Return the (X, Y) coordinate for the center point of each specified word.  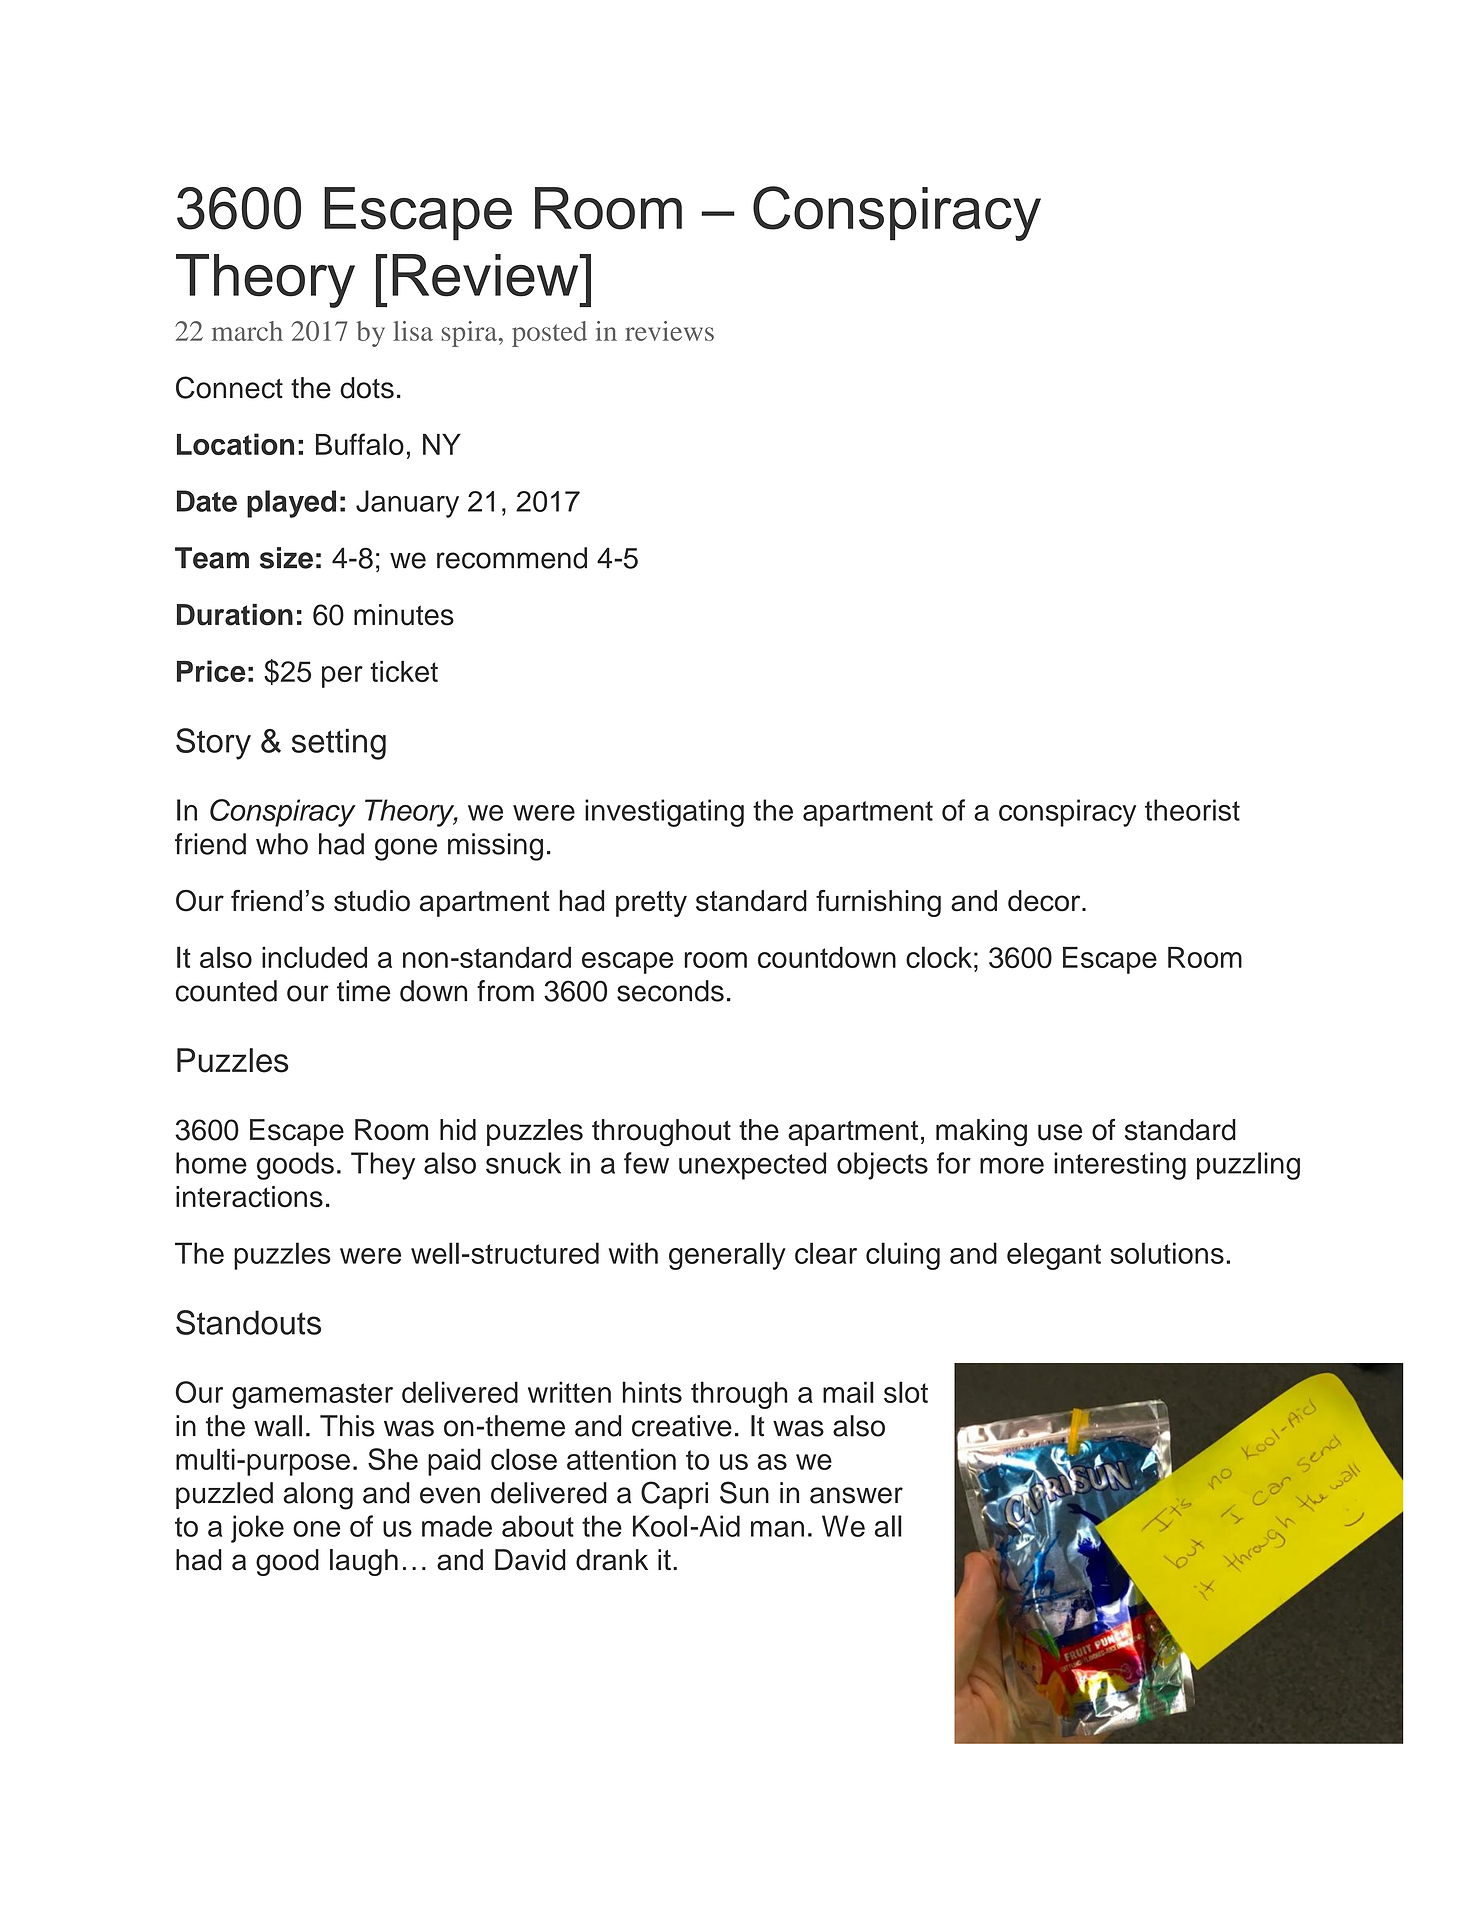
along (318, 1496)
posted (549, 334)
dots (367, 388)
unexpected (752, 1166)
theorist (1192, 810)
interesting (1120, 1166)
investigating (664, 813)
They (383, 1166)
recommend (512, 558)
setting (339, 744)
